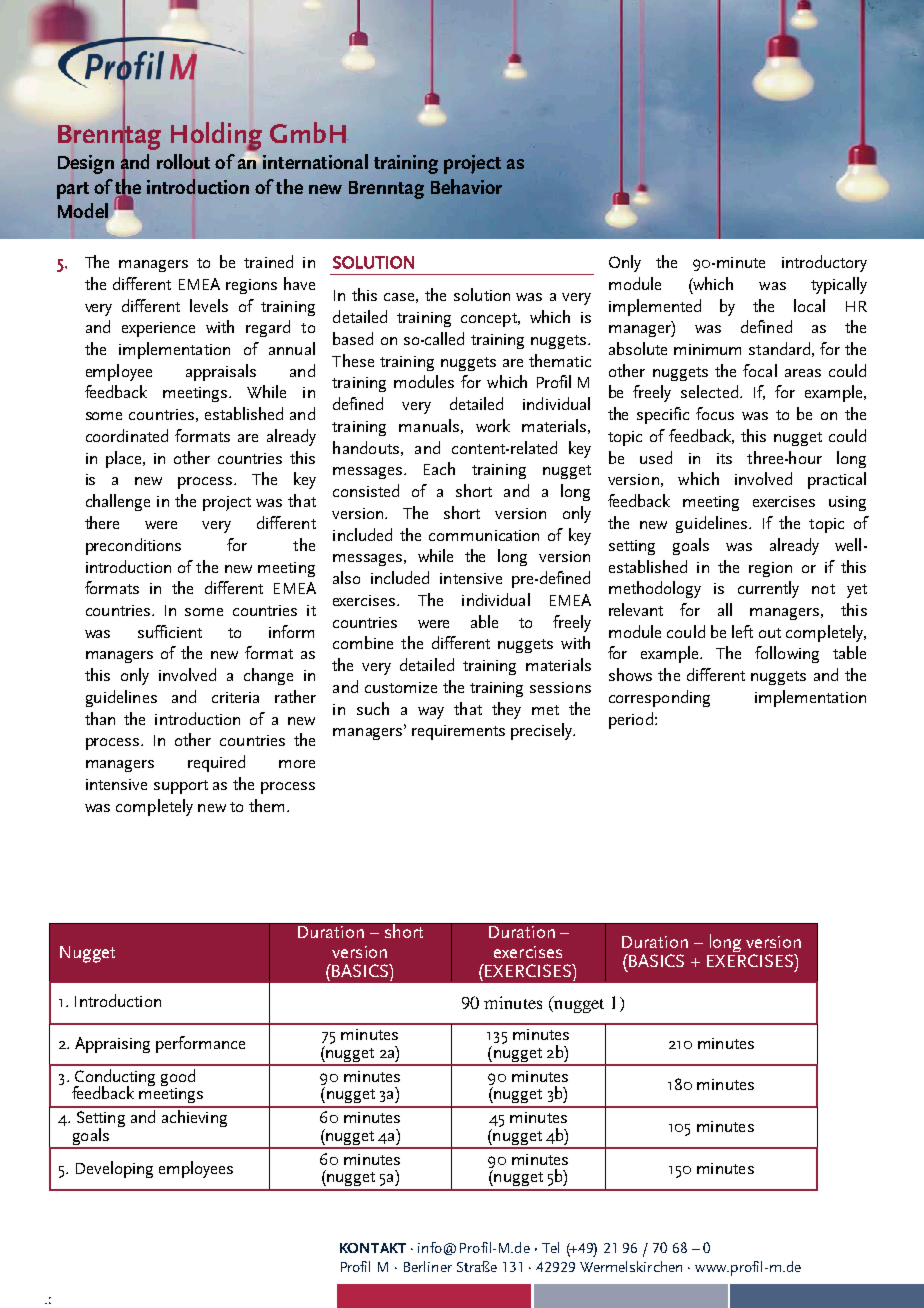 This page has width=924, height=1308. I want to click on following, so click(787, 654).
